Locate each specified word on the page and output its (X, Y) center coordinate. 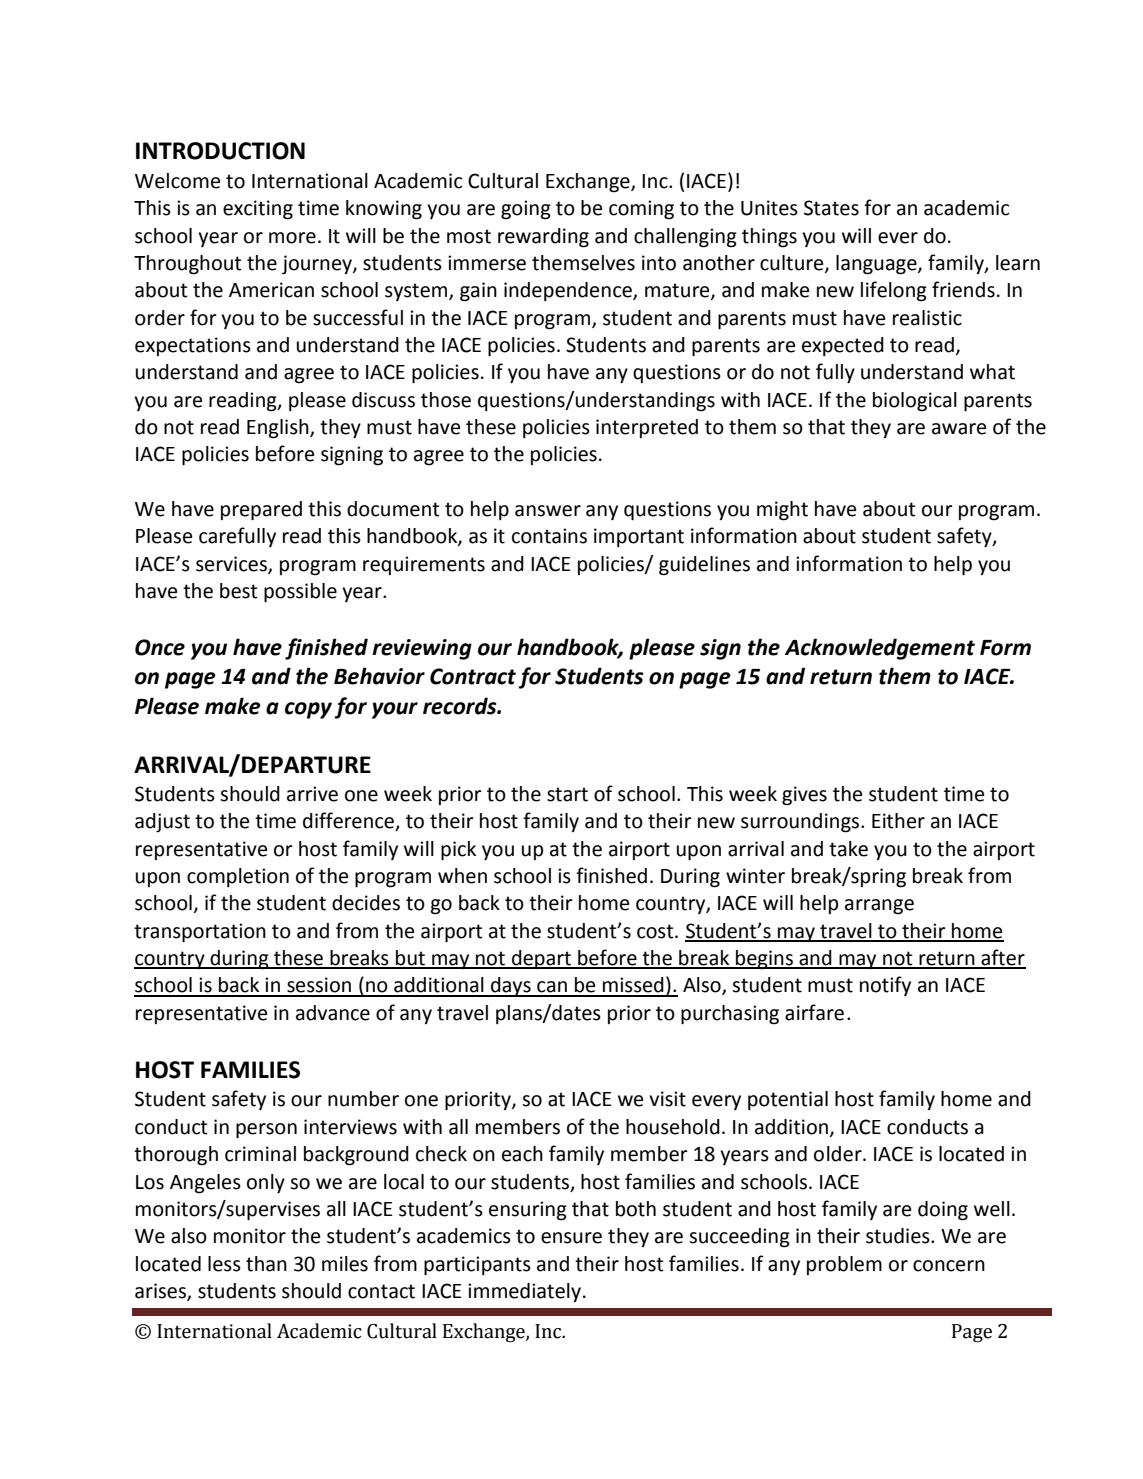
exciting (258, 210)
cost (656, 931)
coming (641, 210)
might (782, 511)
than (266, 1264)
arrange (879, 907)
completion (238, 877)
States (831, 208)
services (232, 564)
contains (549, 536)
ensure (571, 1238)
